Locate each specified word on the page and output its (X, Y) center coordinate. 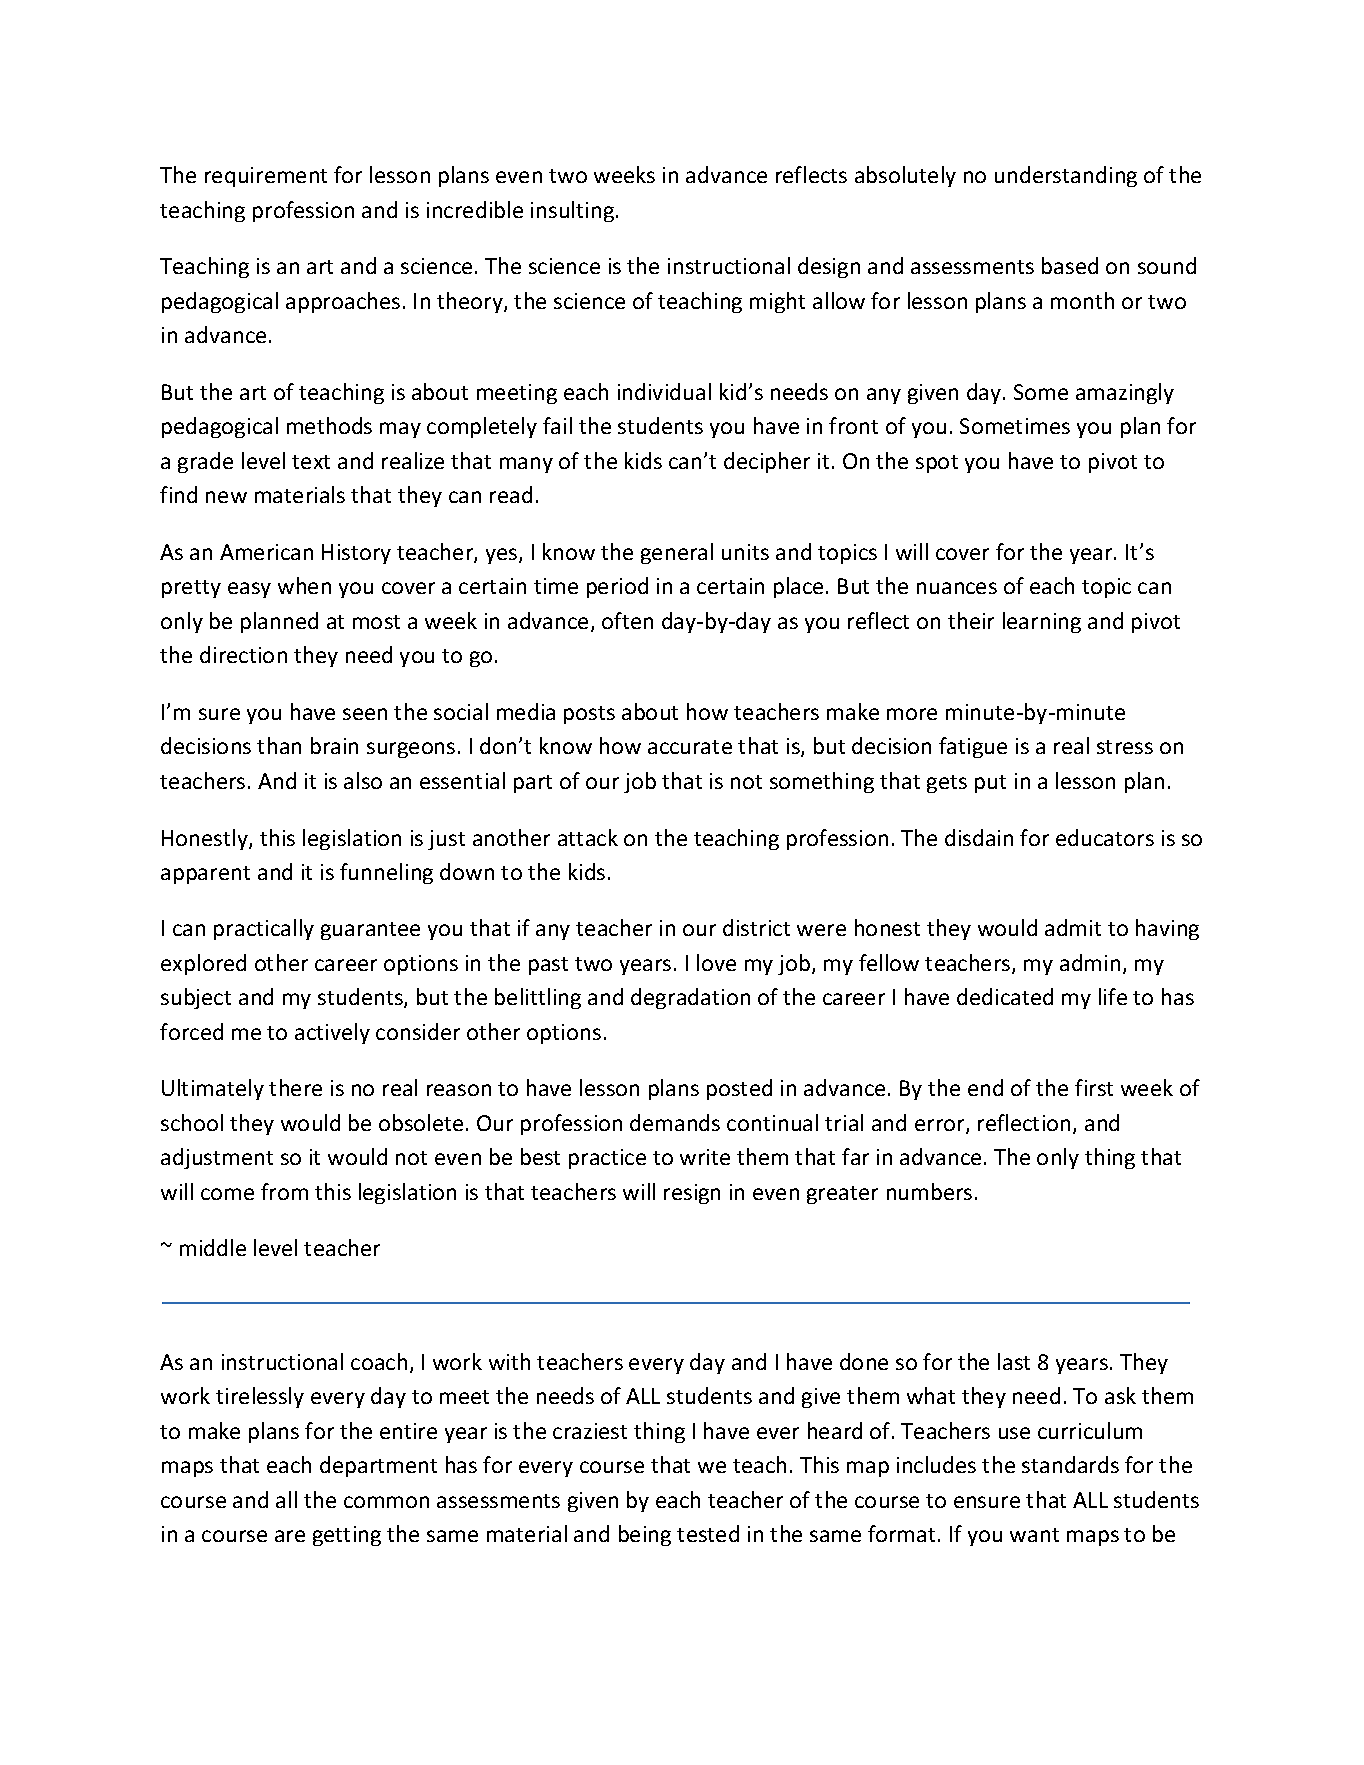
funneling (386, 873)
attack (588, 837)
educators (1105, 837)
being (645, 1535)
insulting (574, 211)
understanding (1066, 176)
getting (347, 1536)
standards (1070, 1464)
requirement (266, 177)
